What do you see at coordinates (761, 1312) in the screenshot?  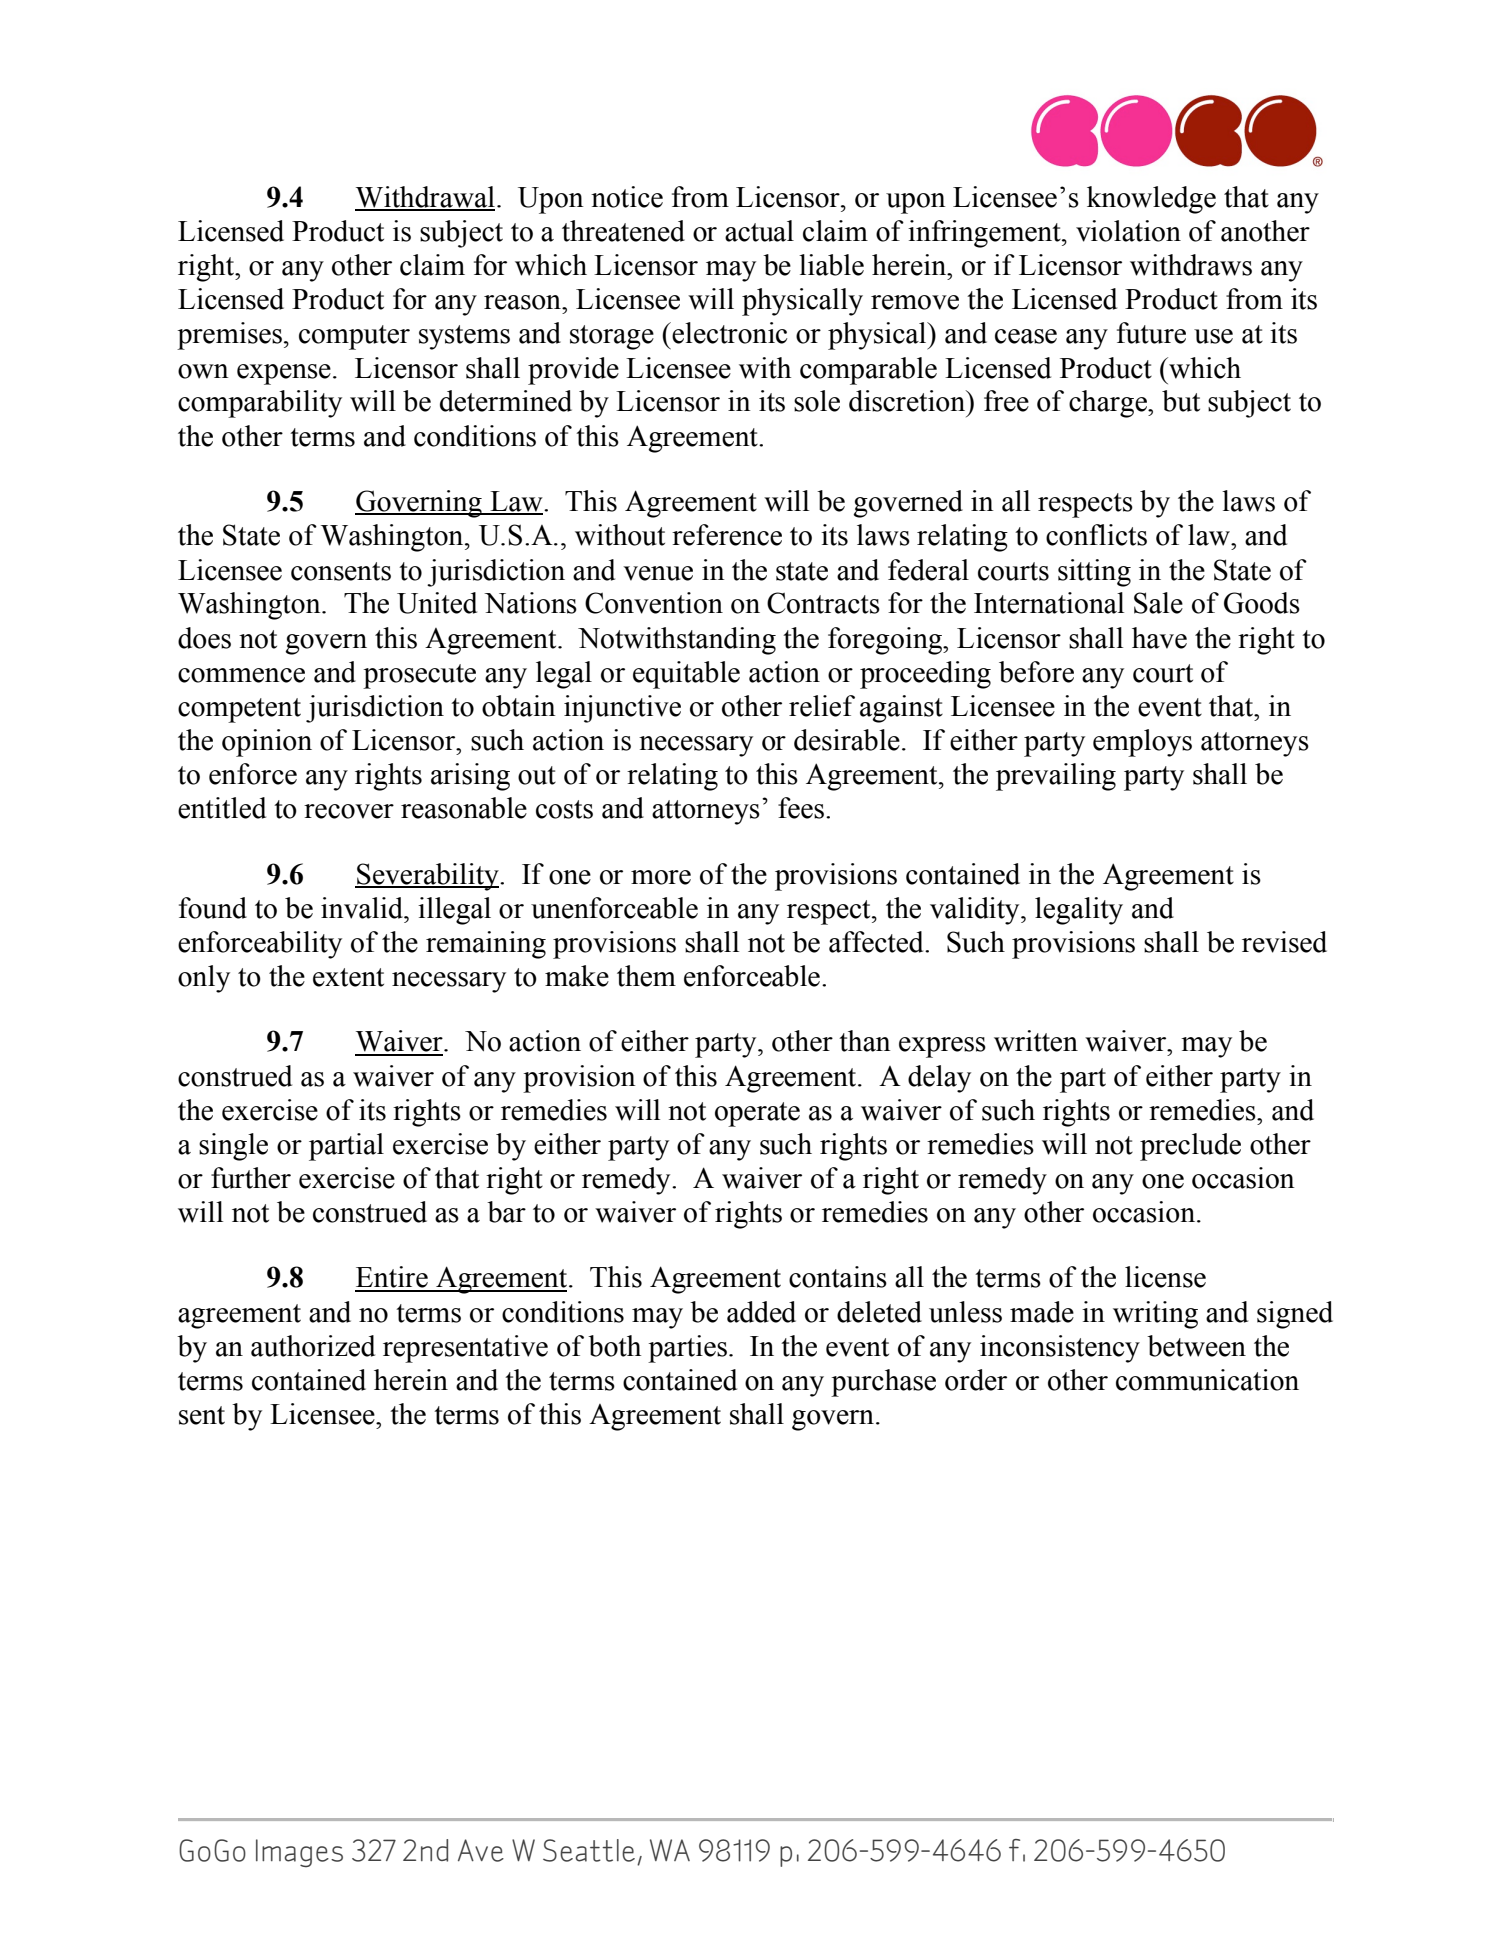 I see `added` at bounding box center [761, 1312].
